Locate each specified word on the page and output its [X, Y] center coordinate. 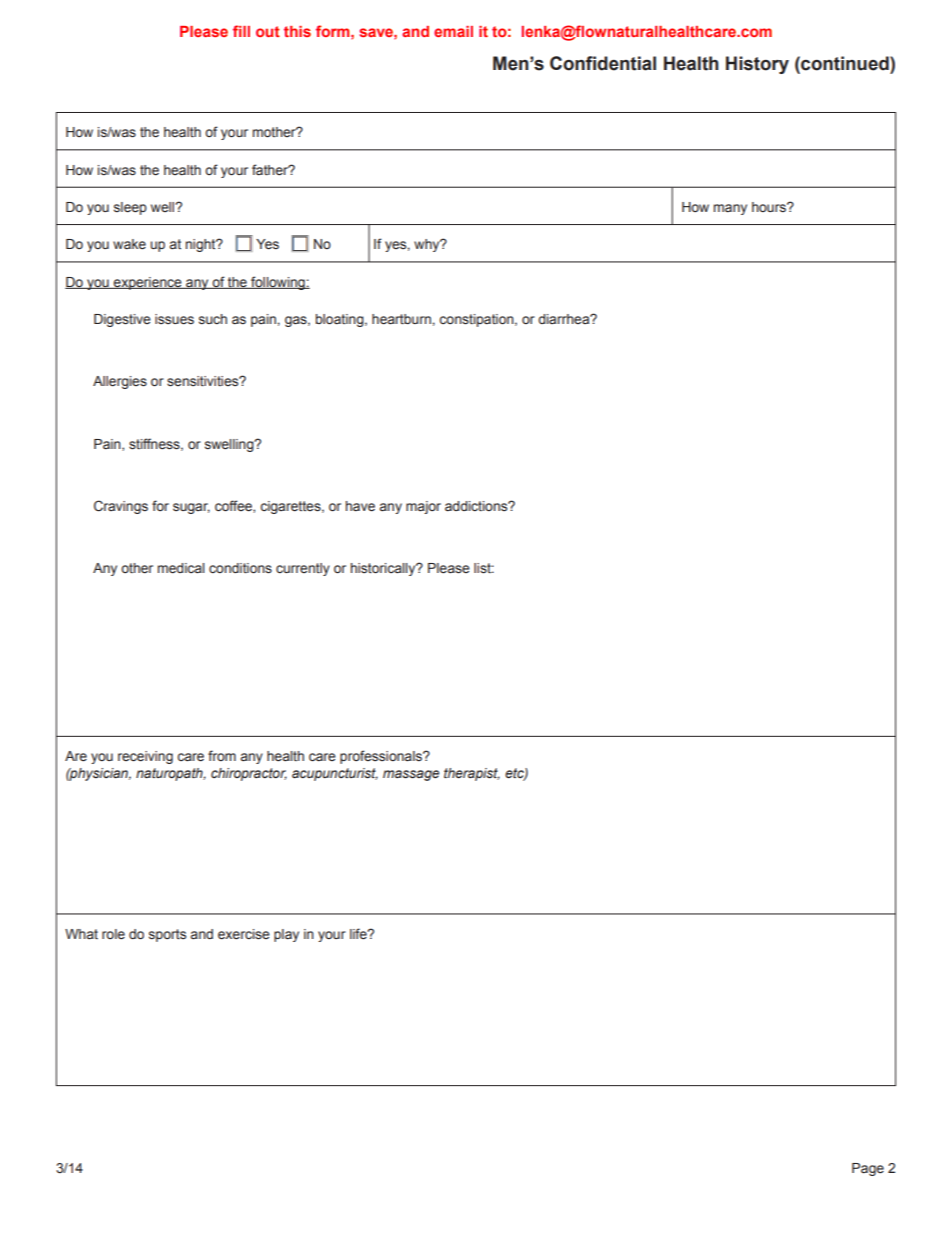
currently [303, 569]
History [757, 65]
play [286, 935]
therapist [472, 774]
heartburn [401, 319]
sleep [130, 208]
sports [167, 935]
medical [181, 568]
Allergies [120, 382]
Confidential [603, 63]
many [730, 209]
